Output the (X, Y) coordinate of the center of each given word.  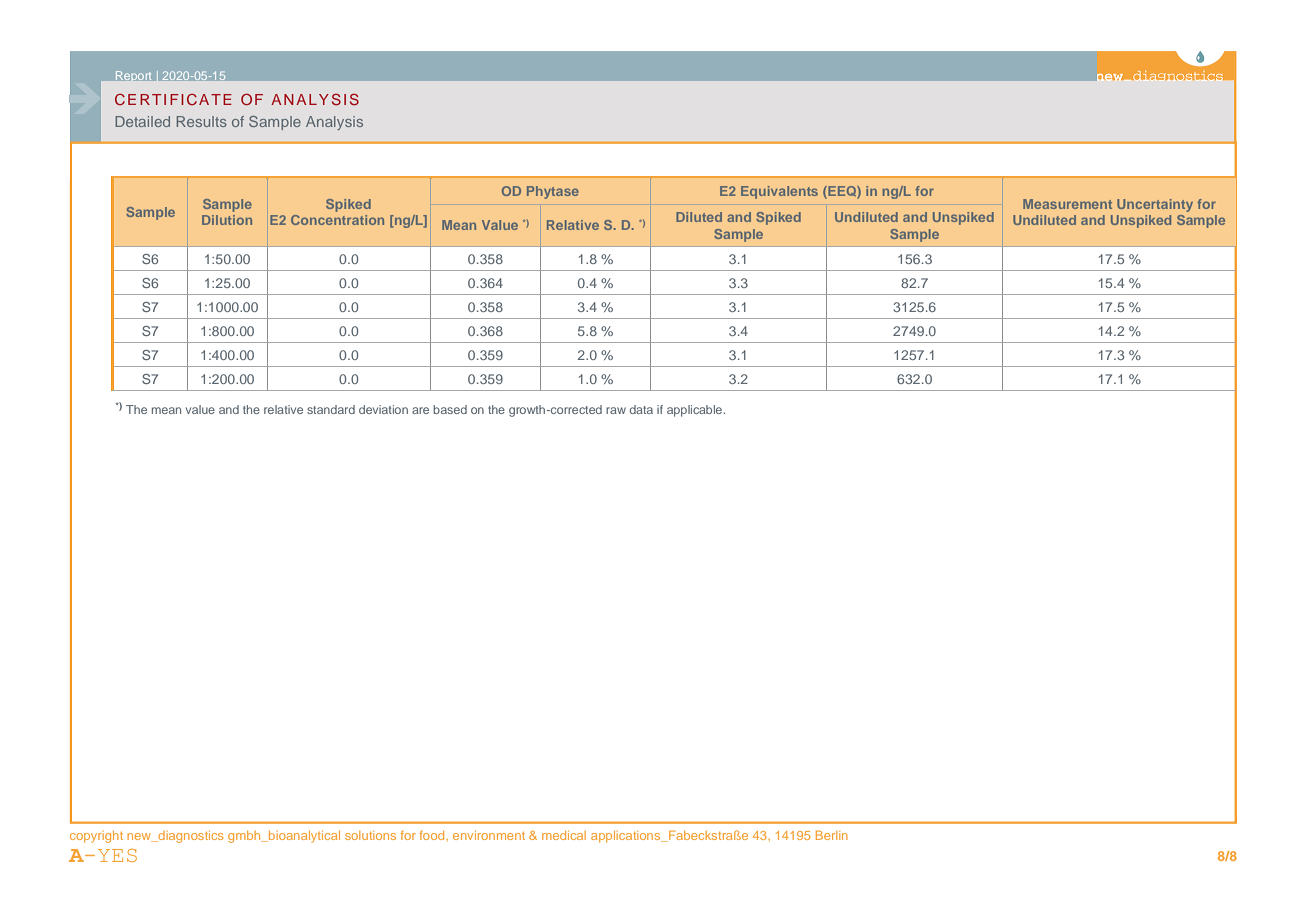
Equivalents (779, 192)
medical (564, 835)
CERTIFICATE (173, 99)
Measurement (1067, 204)
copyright (96, 837)
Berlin (832, 835)
